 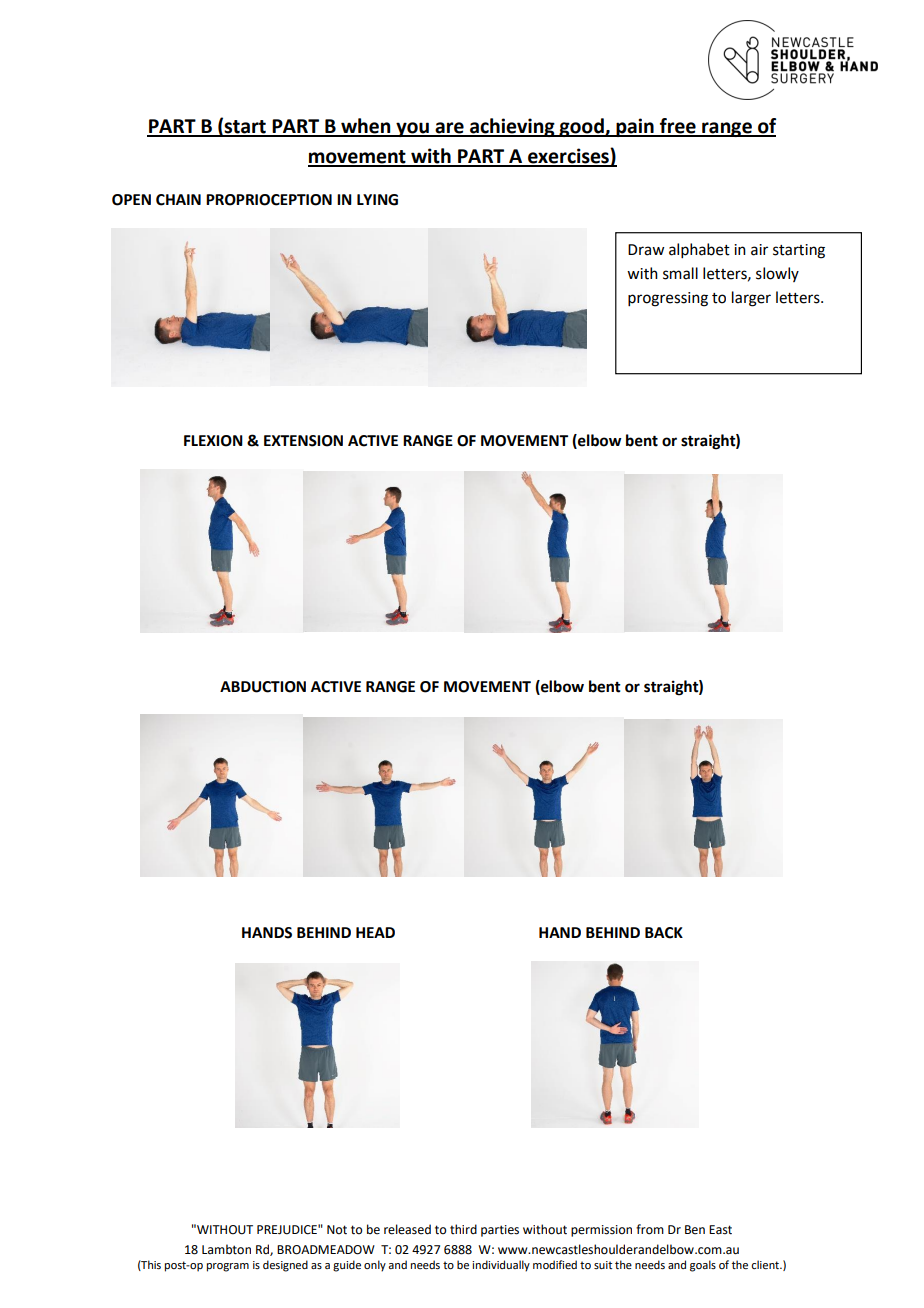 I want to click on pain, so click(x=635, y=127).
